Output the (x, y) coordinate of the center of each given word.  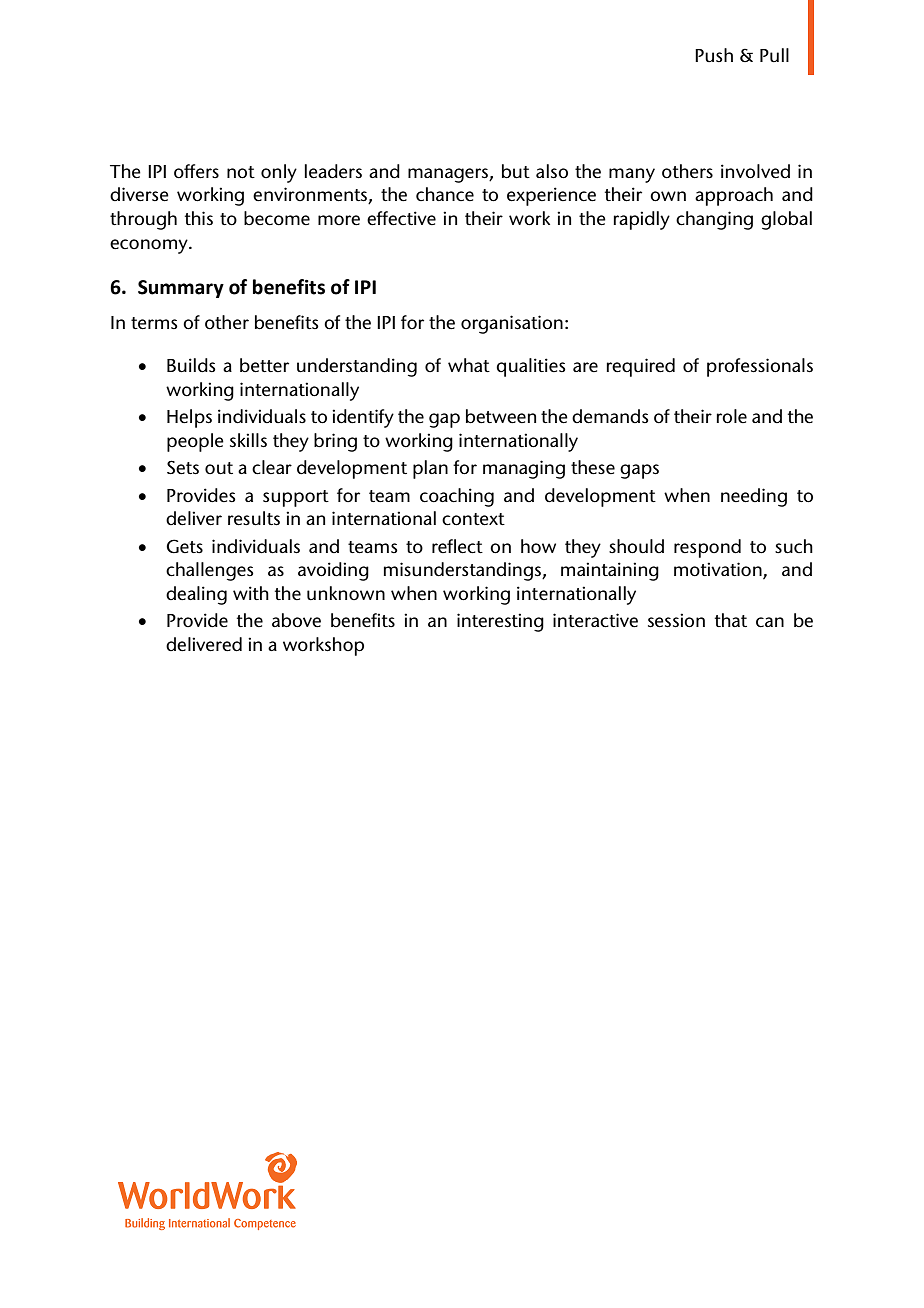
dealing (196, 595)
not (241, 172)
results (254, 518)
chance (445, 194)
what (469, 365)
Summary (181, 289)
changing (714, 220)
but (516, 171)
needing (754, 497)
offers (196, 171)
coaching (457, 497)
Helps (189, 418)
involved (755, 171)
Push (714, 55)
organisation (512, 324)
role (731, 416)
